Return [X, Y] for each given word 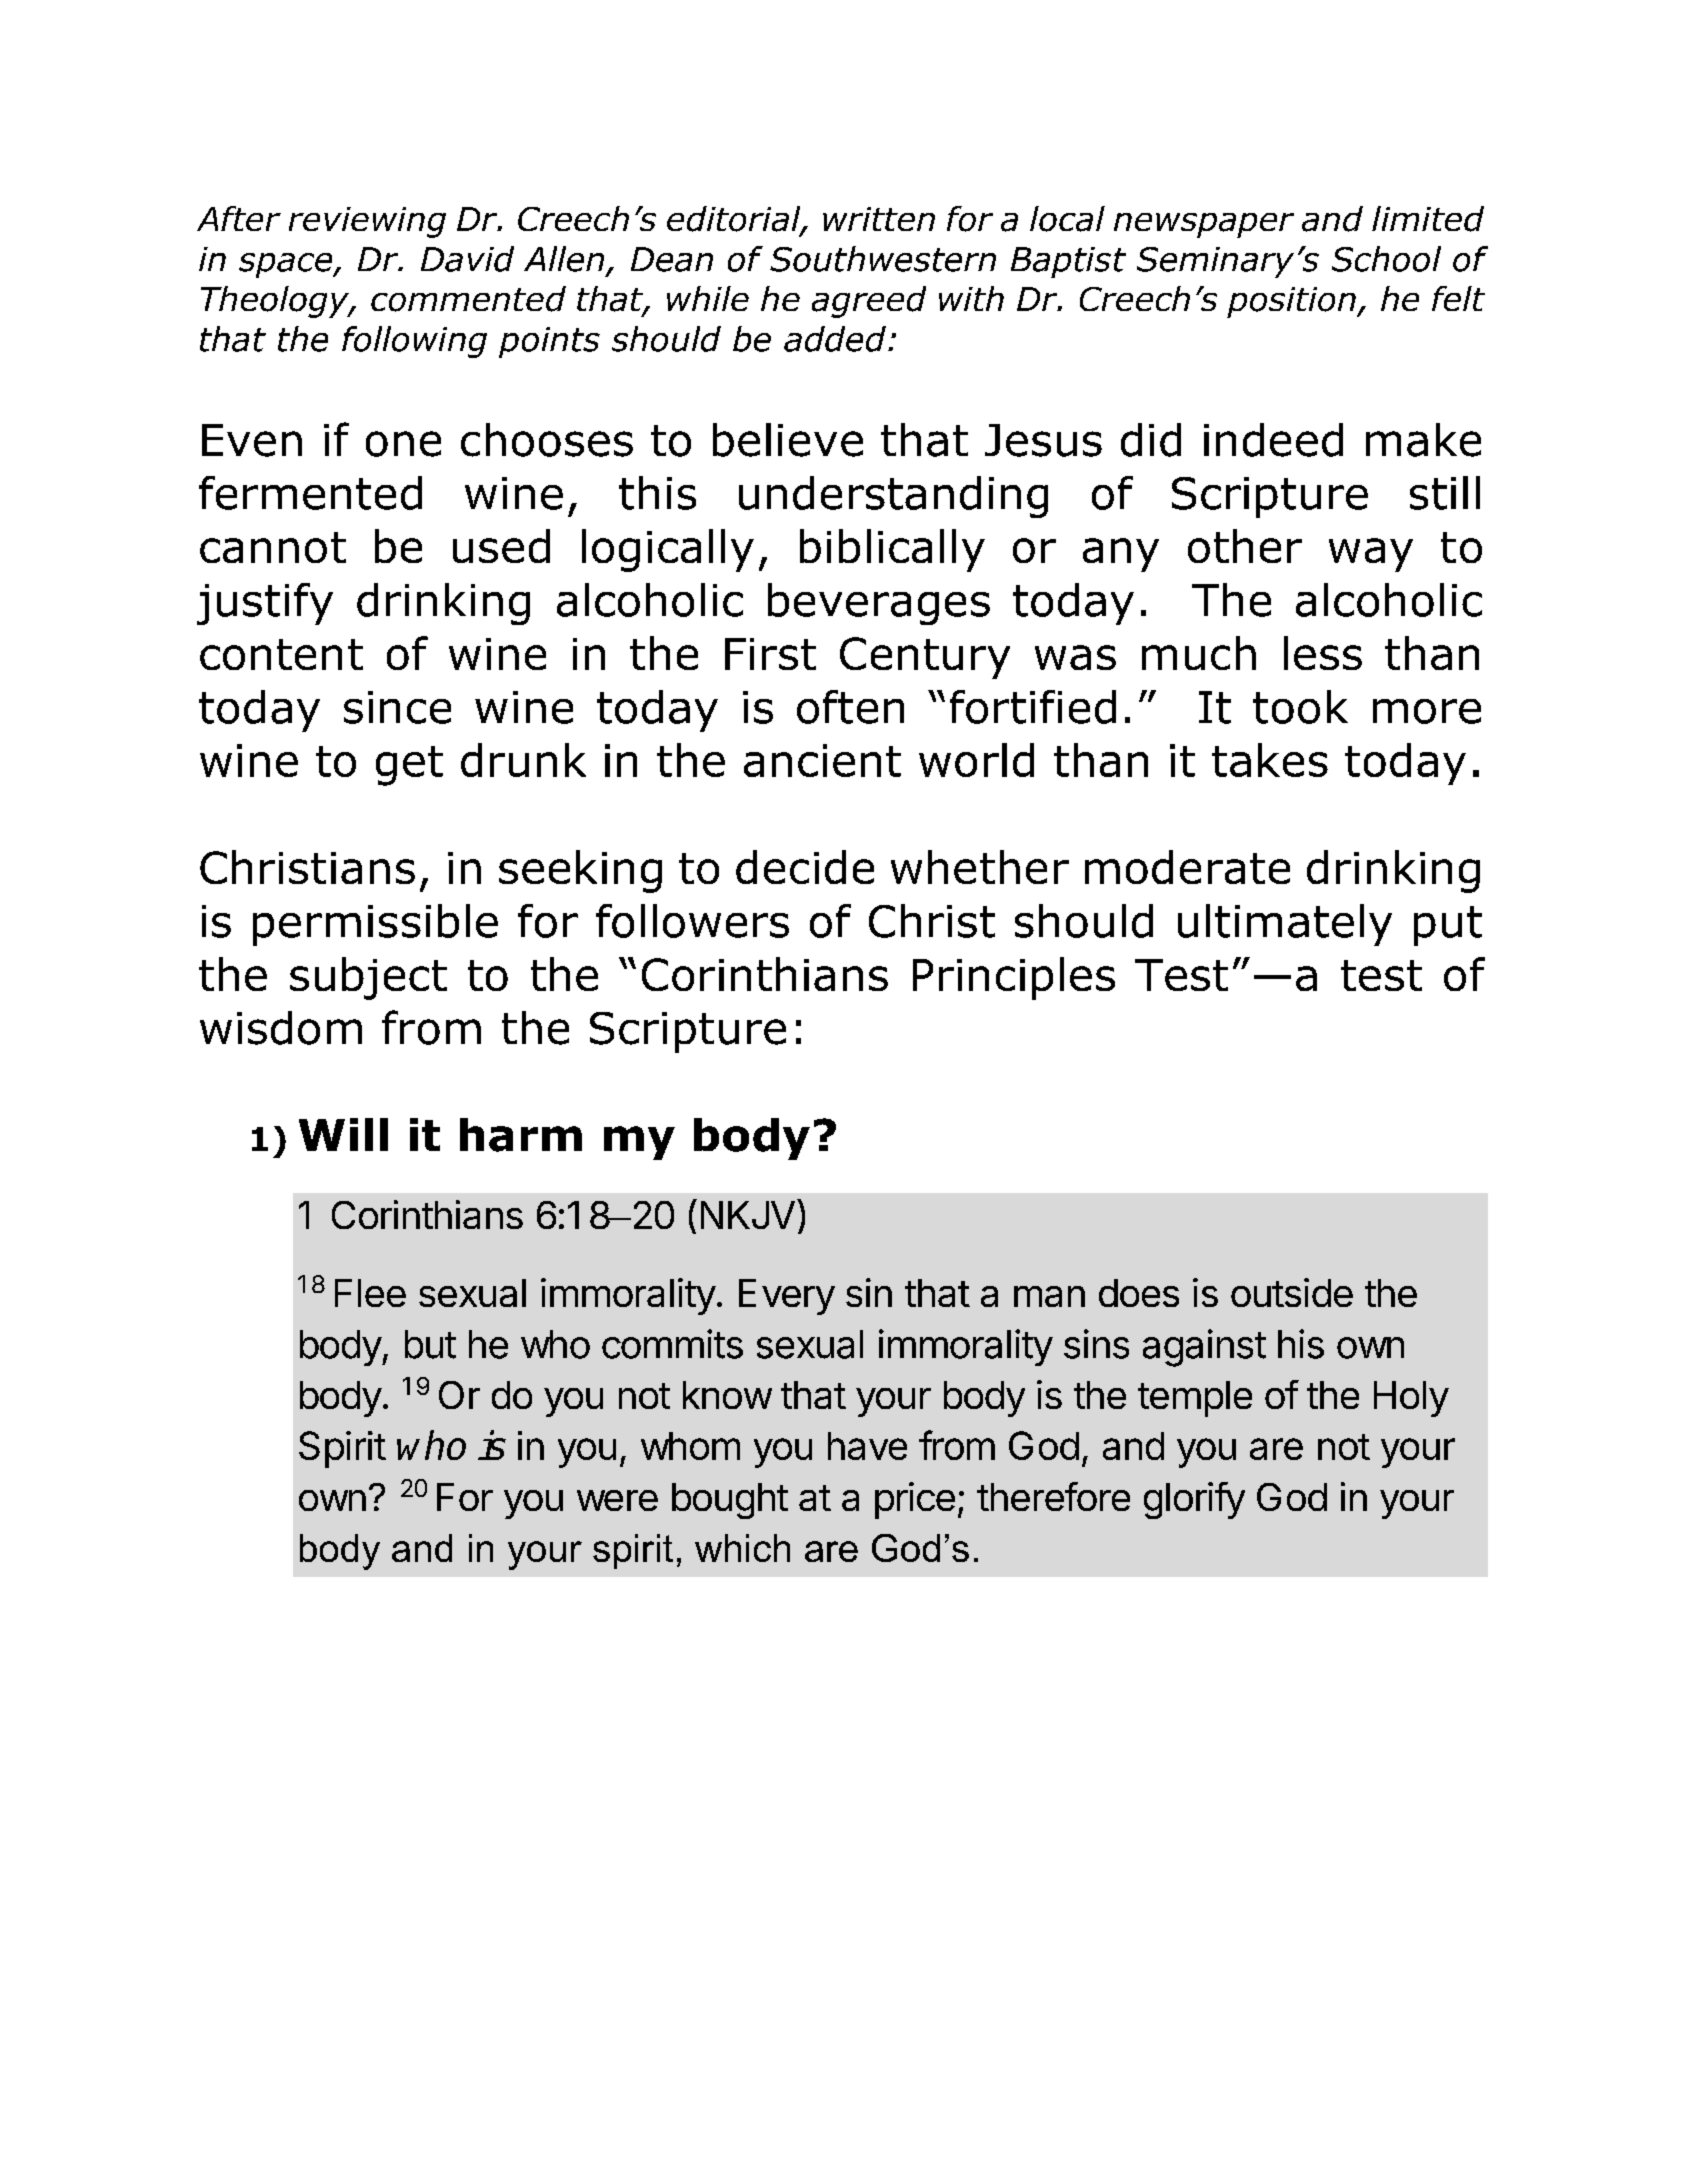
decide [805, 867]
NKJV [748, 1215]
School [1386, 259]
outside [1292, 1292]
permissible [375, 925]
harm [521, 1135]
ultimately [1285, 925]
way [1371, 555]
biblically [892, 550]
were [617, 1500]
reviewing [367, 222]
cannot [273, 547]
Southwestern [883, 259]
